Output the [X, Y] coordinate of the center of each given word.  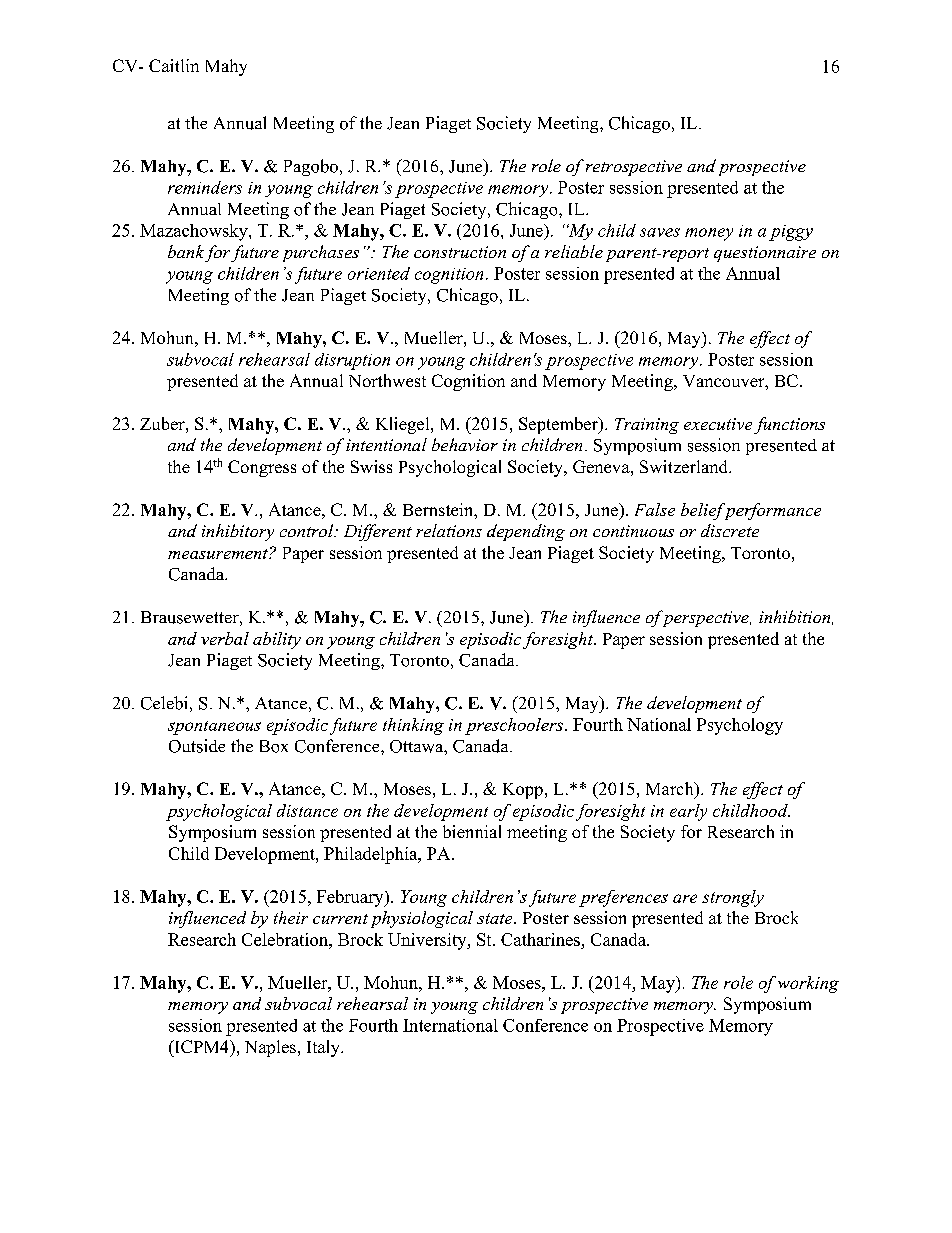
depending [526, 532]
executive [718, 424]
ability [277, 640]
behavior [465, 444]
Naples [270, 1048]
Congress [262, 468]
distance [307, 810]
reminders [205, 187]
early [688, 812]
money [709, 234]
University [428, 941]
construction [460, 252]
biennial [472, 831]
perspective [705, 618]
